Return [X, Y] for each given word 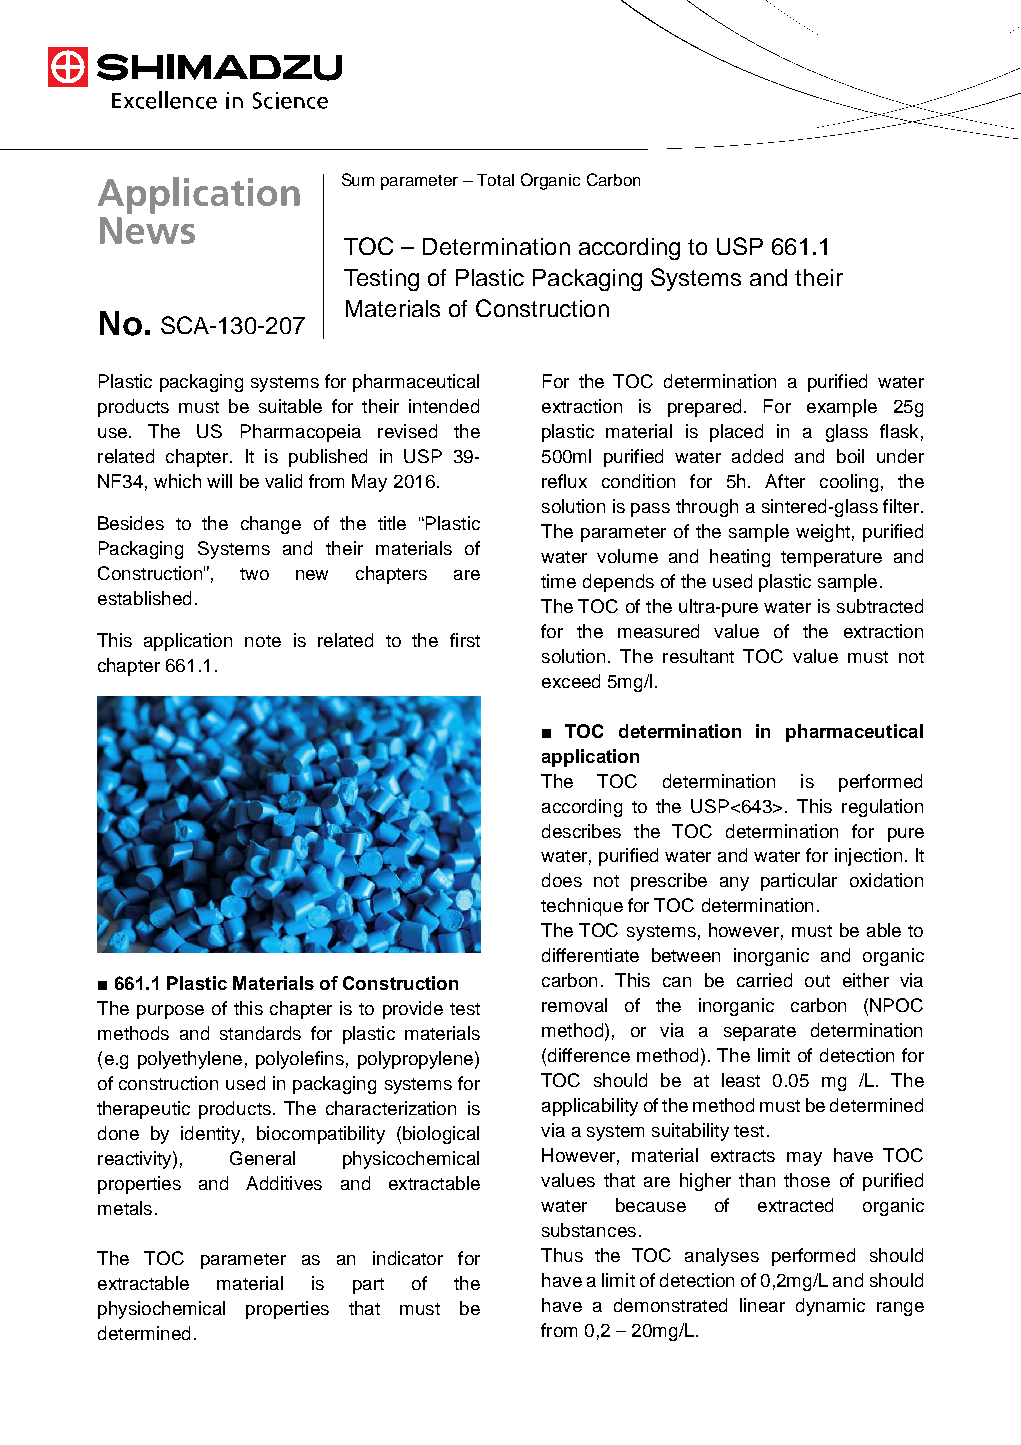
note [263, 641]
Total [495, 180]
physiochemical [161, 1310]
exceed [571, 681]
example [842, 408]
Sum [358, 179]
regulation [882, 808]
